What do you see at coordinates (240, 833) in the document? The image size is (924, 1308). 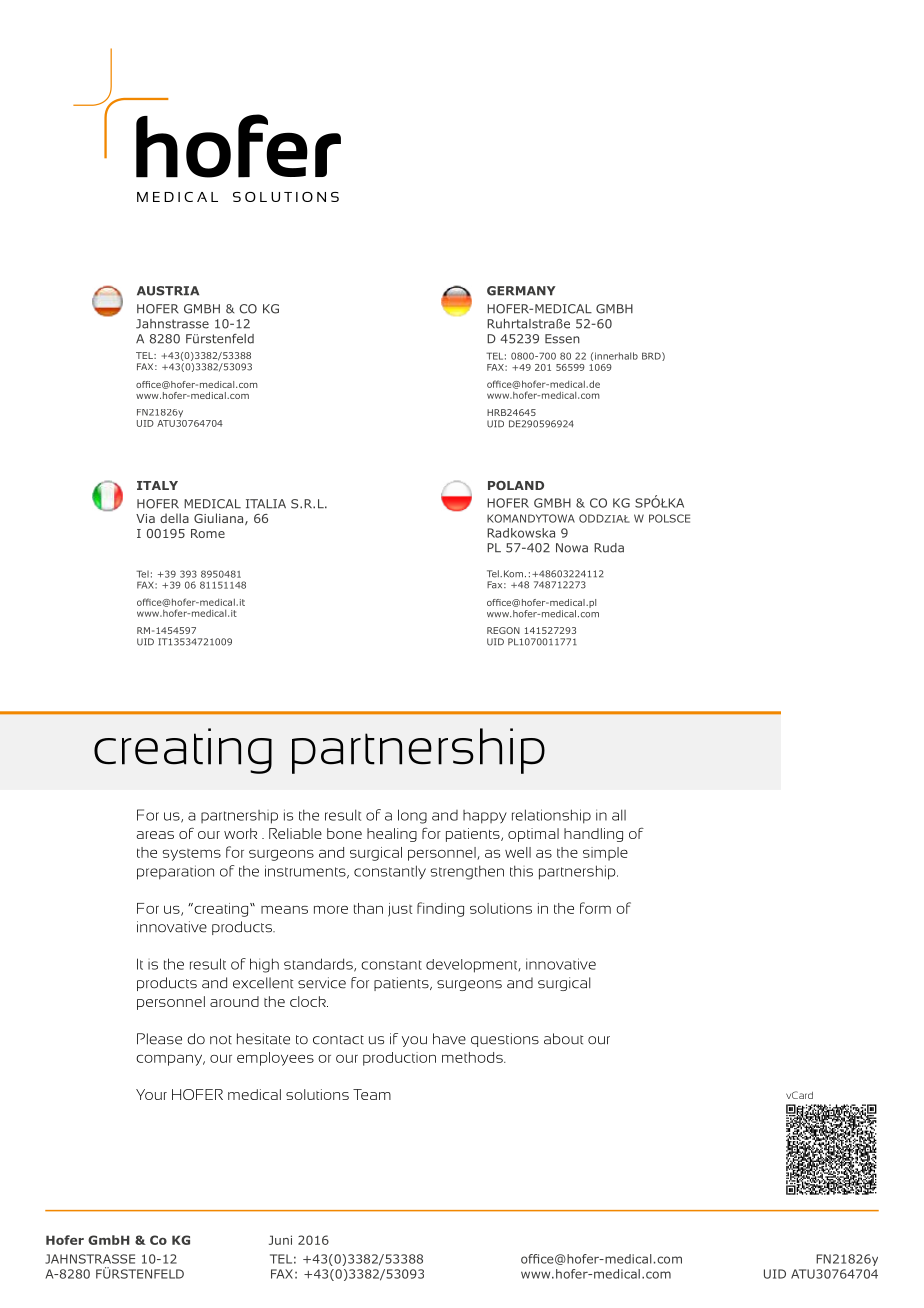 I see `work` at bounding box center [240, 833].
